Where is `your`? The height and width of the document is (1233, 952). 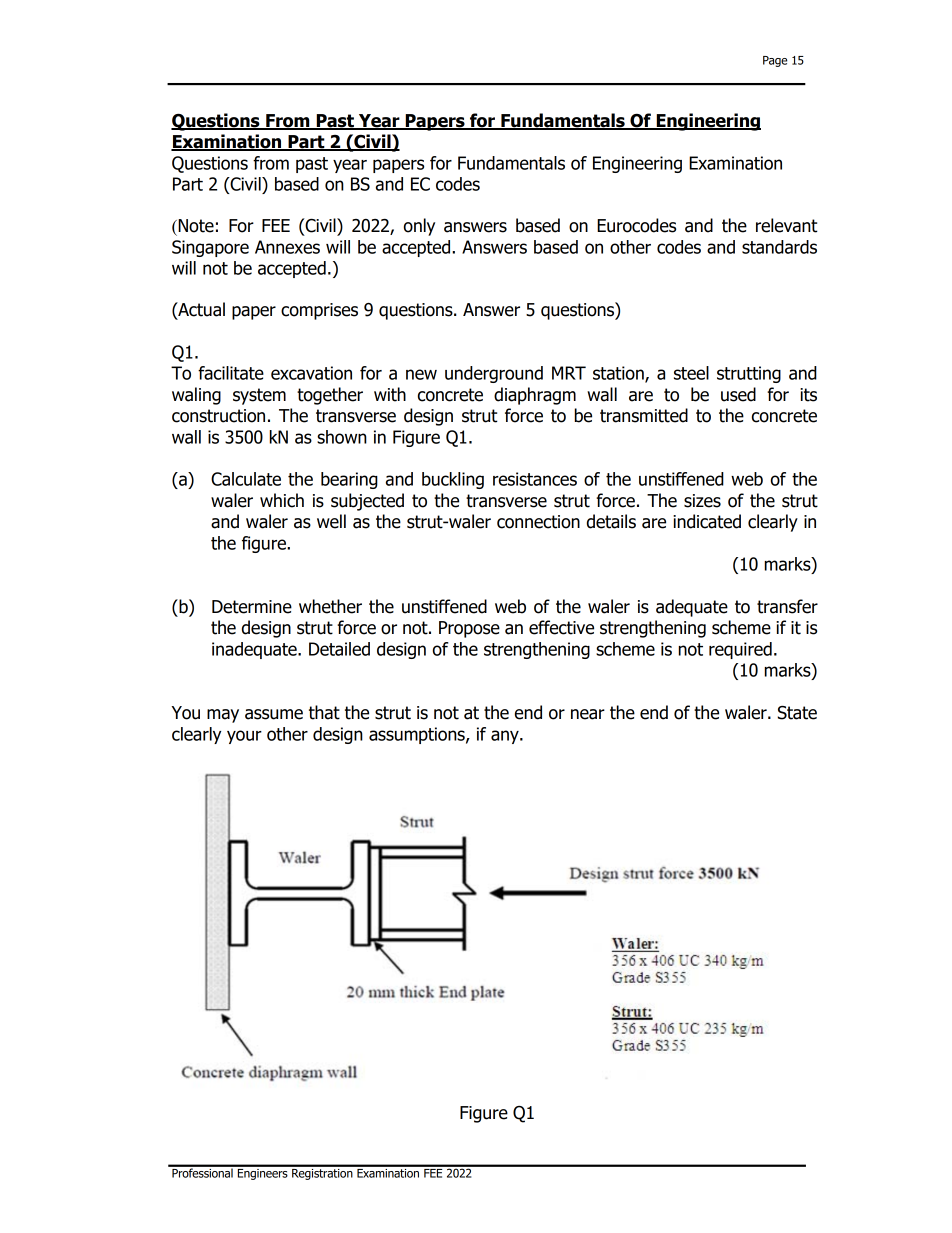
your is located at coordinates (244, 737).
